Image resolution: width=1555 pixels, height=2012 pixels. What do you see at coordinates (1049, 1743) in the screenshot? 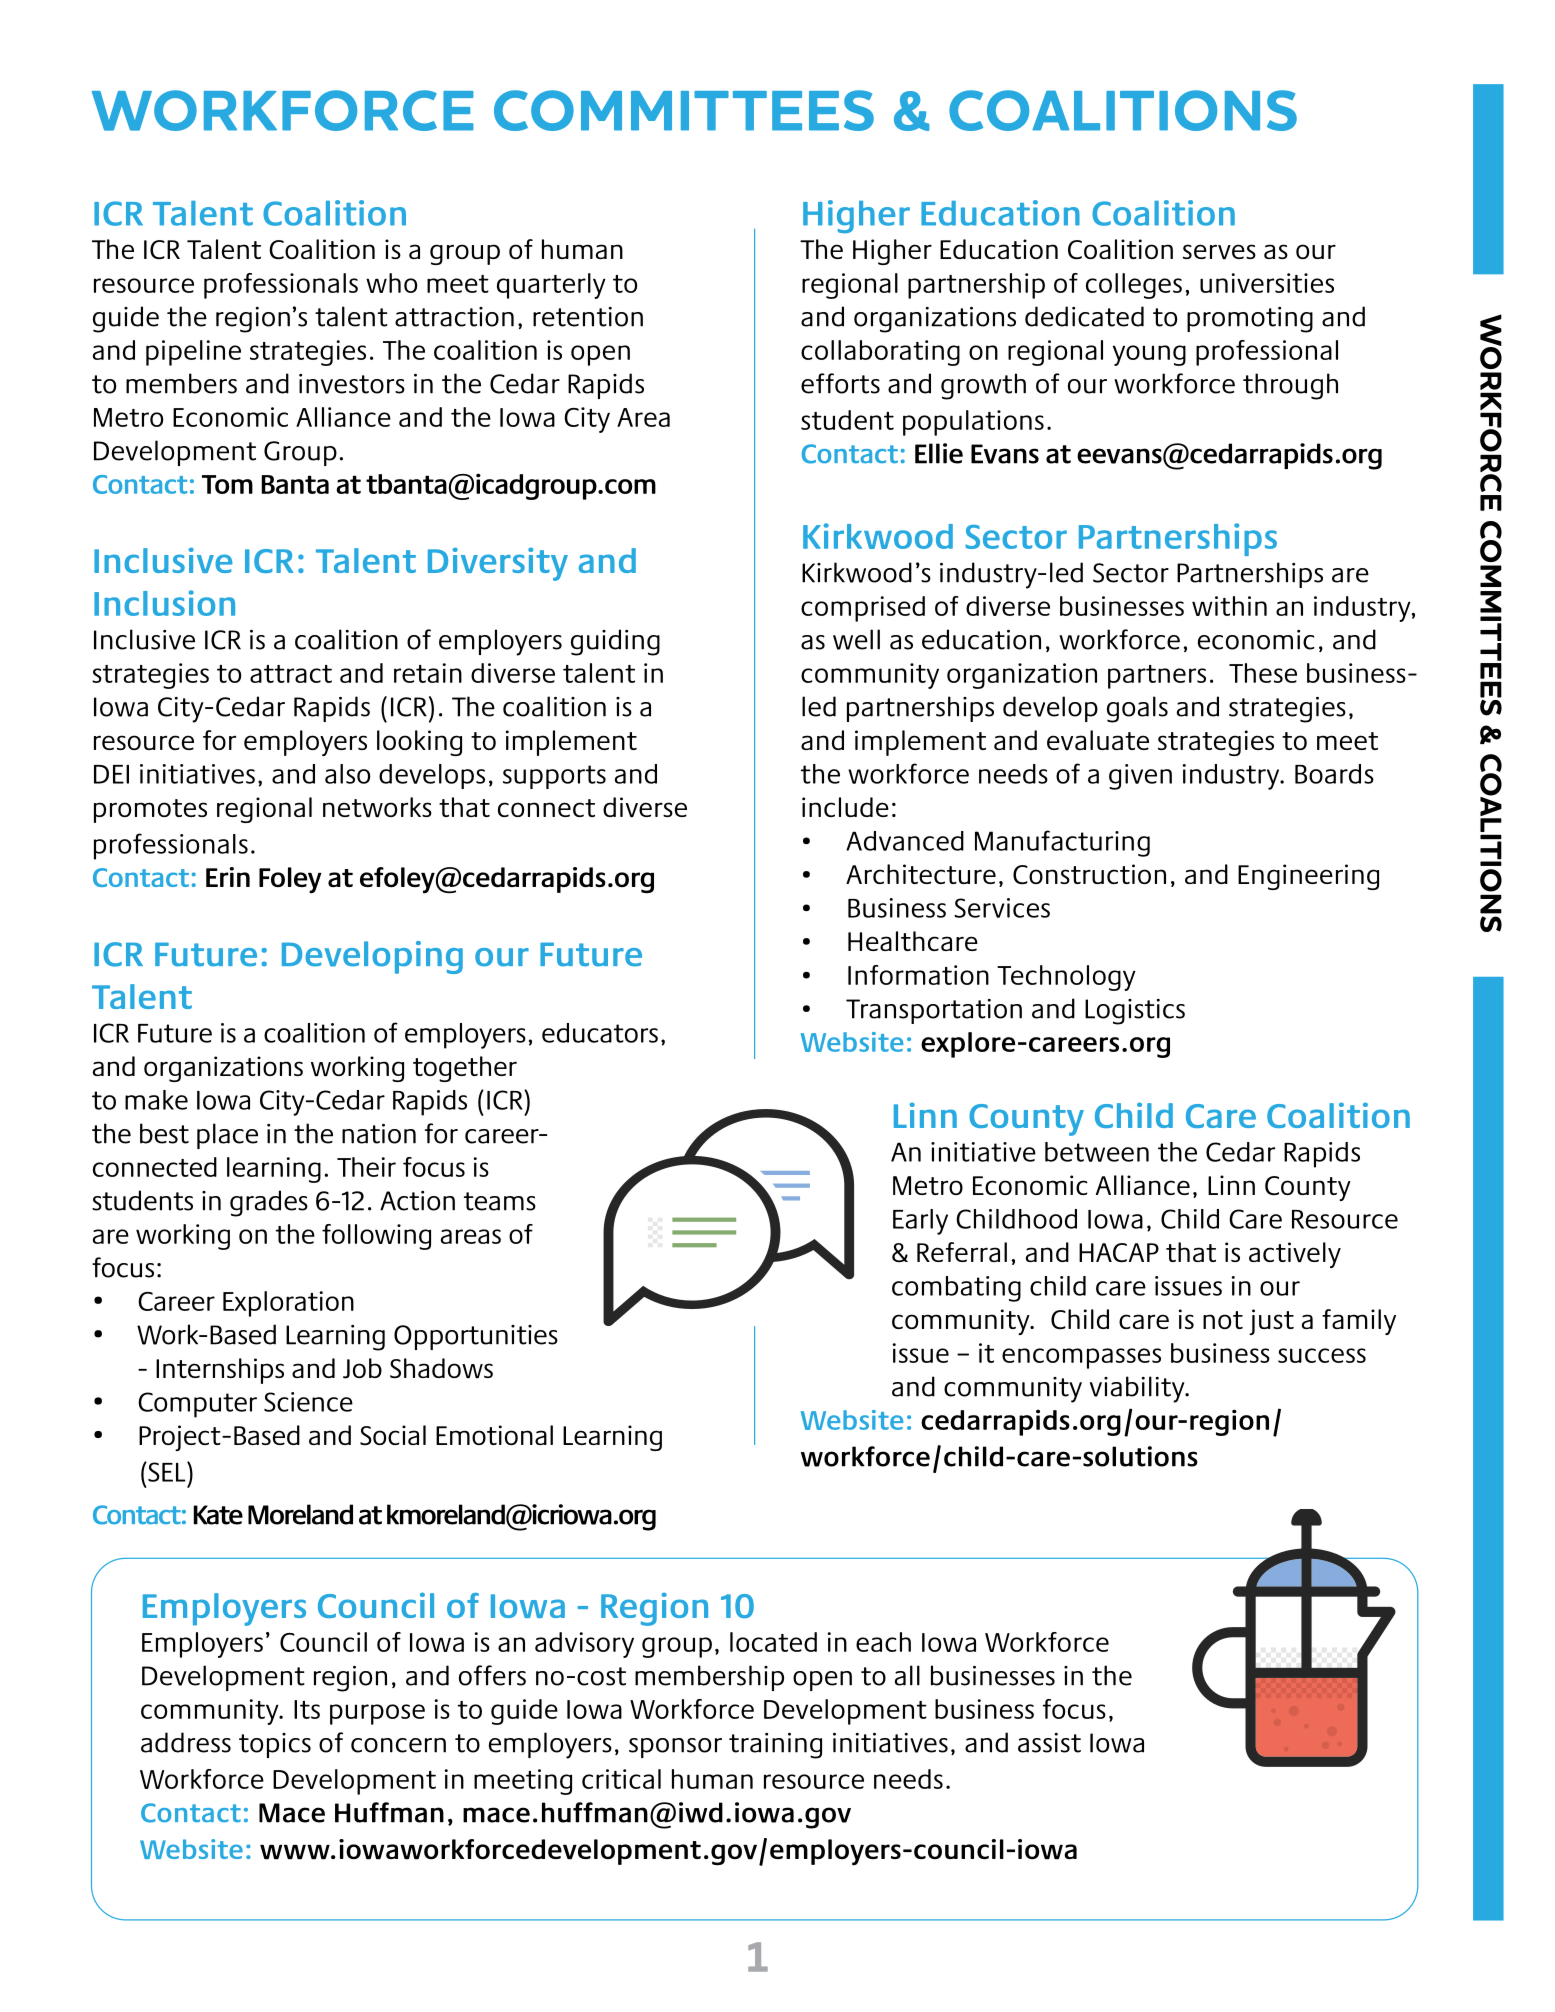
I see `assist` at bounding box center [1049, 1743].
